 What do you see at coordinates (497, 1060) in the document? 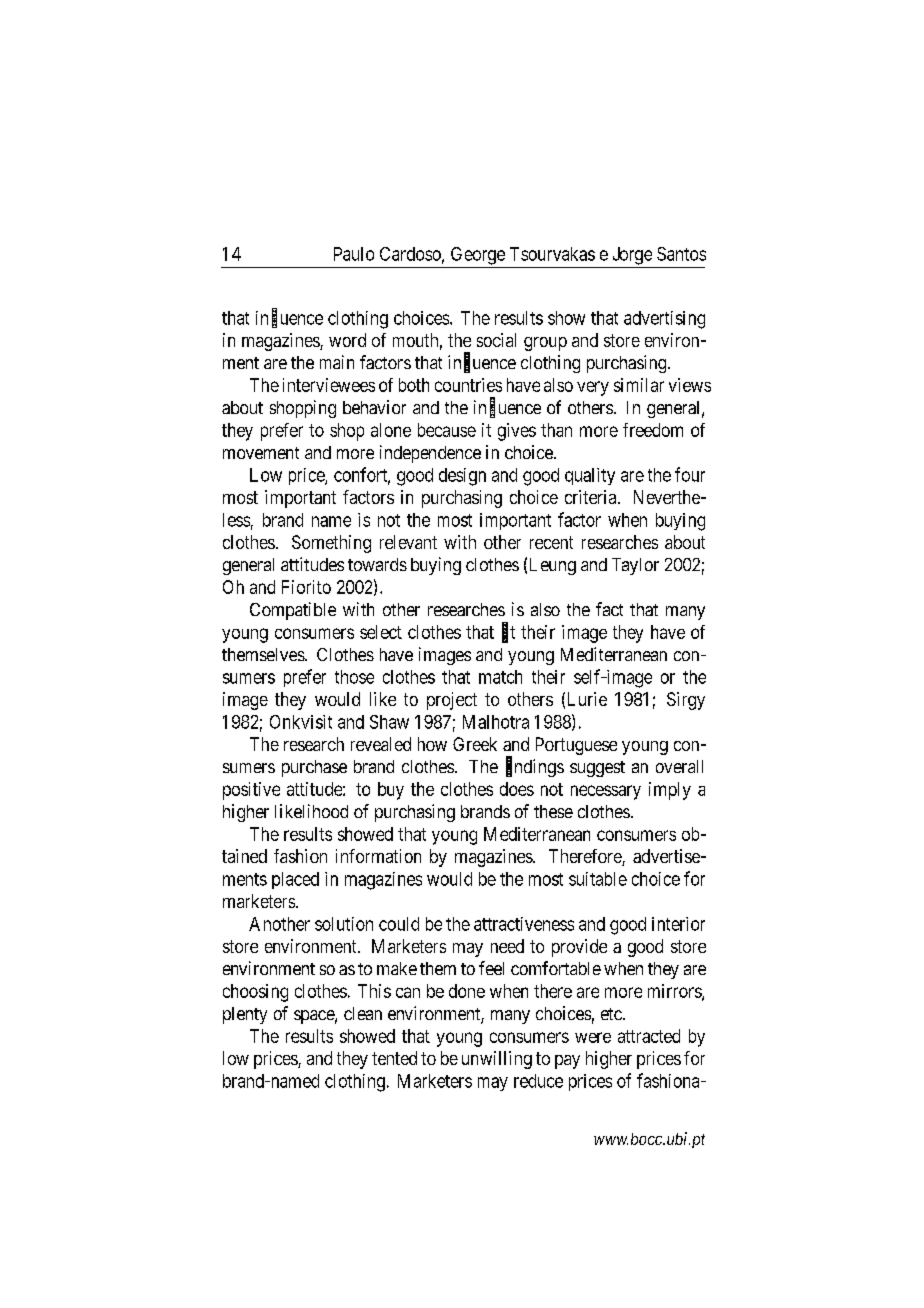
I see `unwilling` at bounding box center [497, 1060].
